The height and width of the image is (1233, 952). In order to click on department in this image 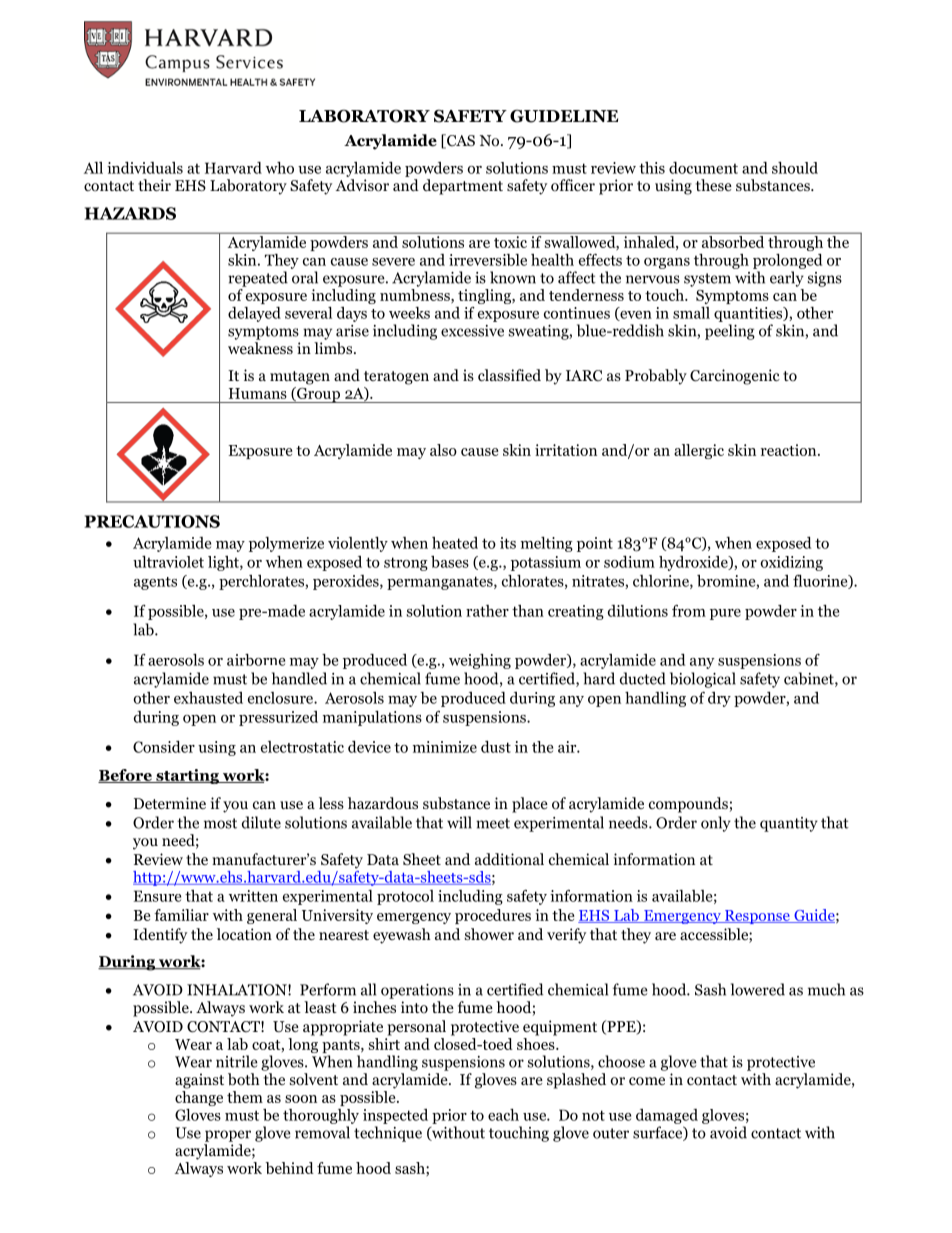, I will do `click(463, 187)`.
